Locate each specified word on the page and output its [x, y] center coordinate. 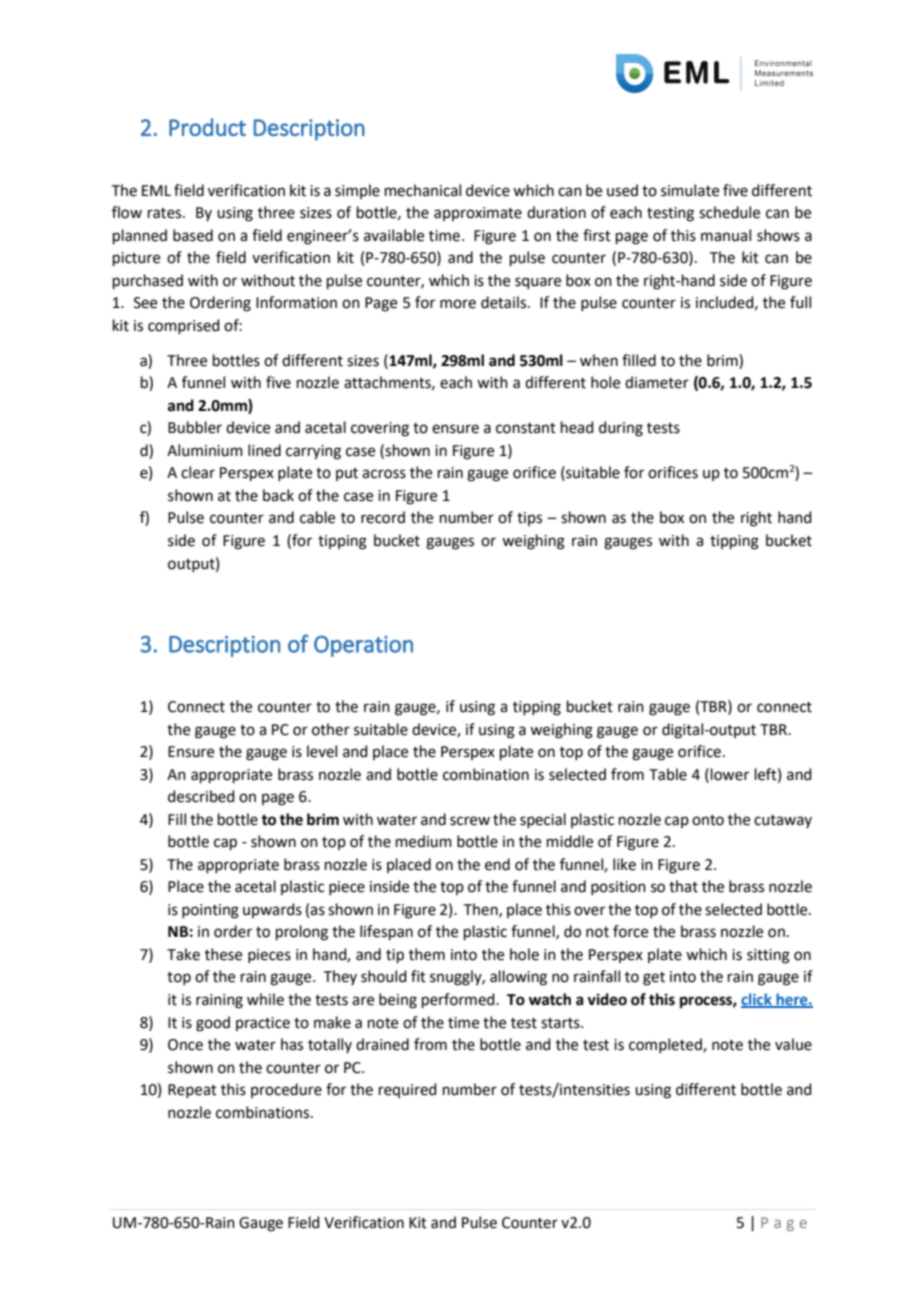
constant [526, 428]
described [201, 796]
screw [470, 821]
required [408, 1090]
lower [730, 774]
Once [185, 1045]
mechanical [423, 190]
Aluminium [205, 450]
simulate [690, 190]
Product [207, 127]
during [621, 429]
